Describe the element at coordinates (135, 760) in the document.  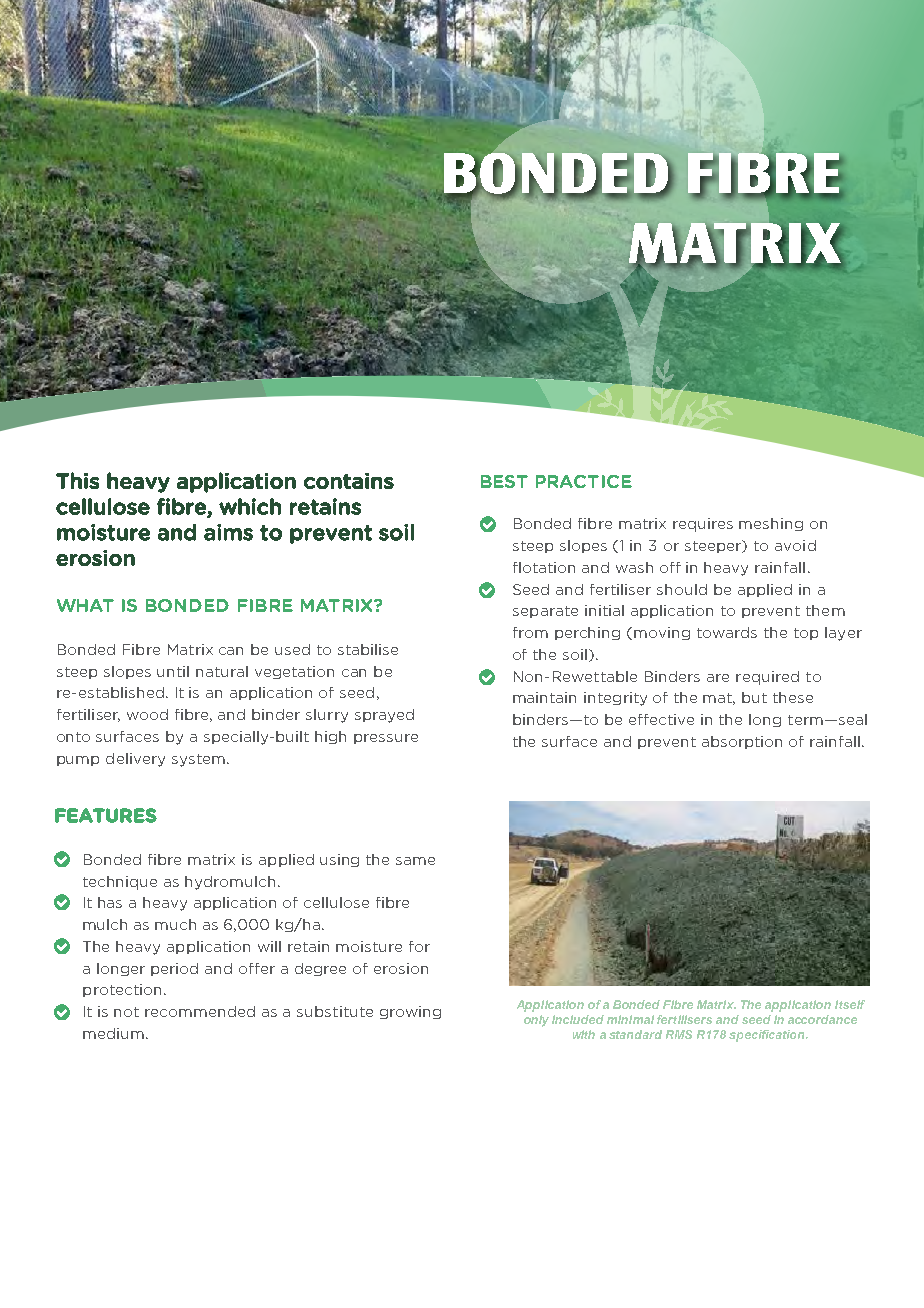
I see `delivery` at that location.
